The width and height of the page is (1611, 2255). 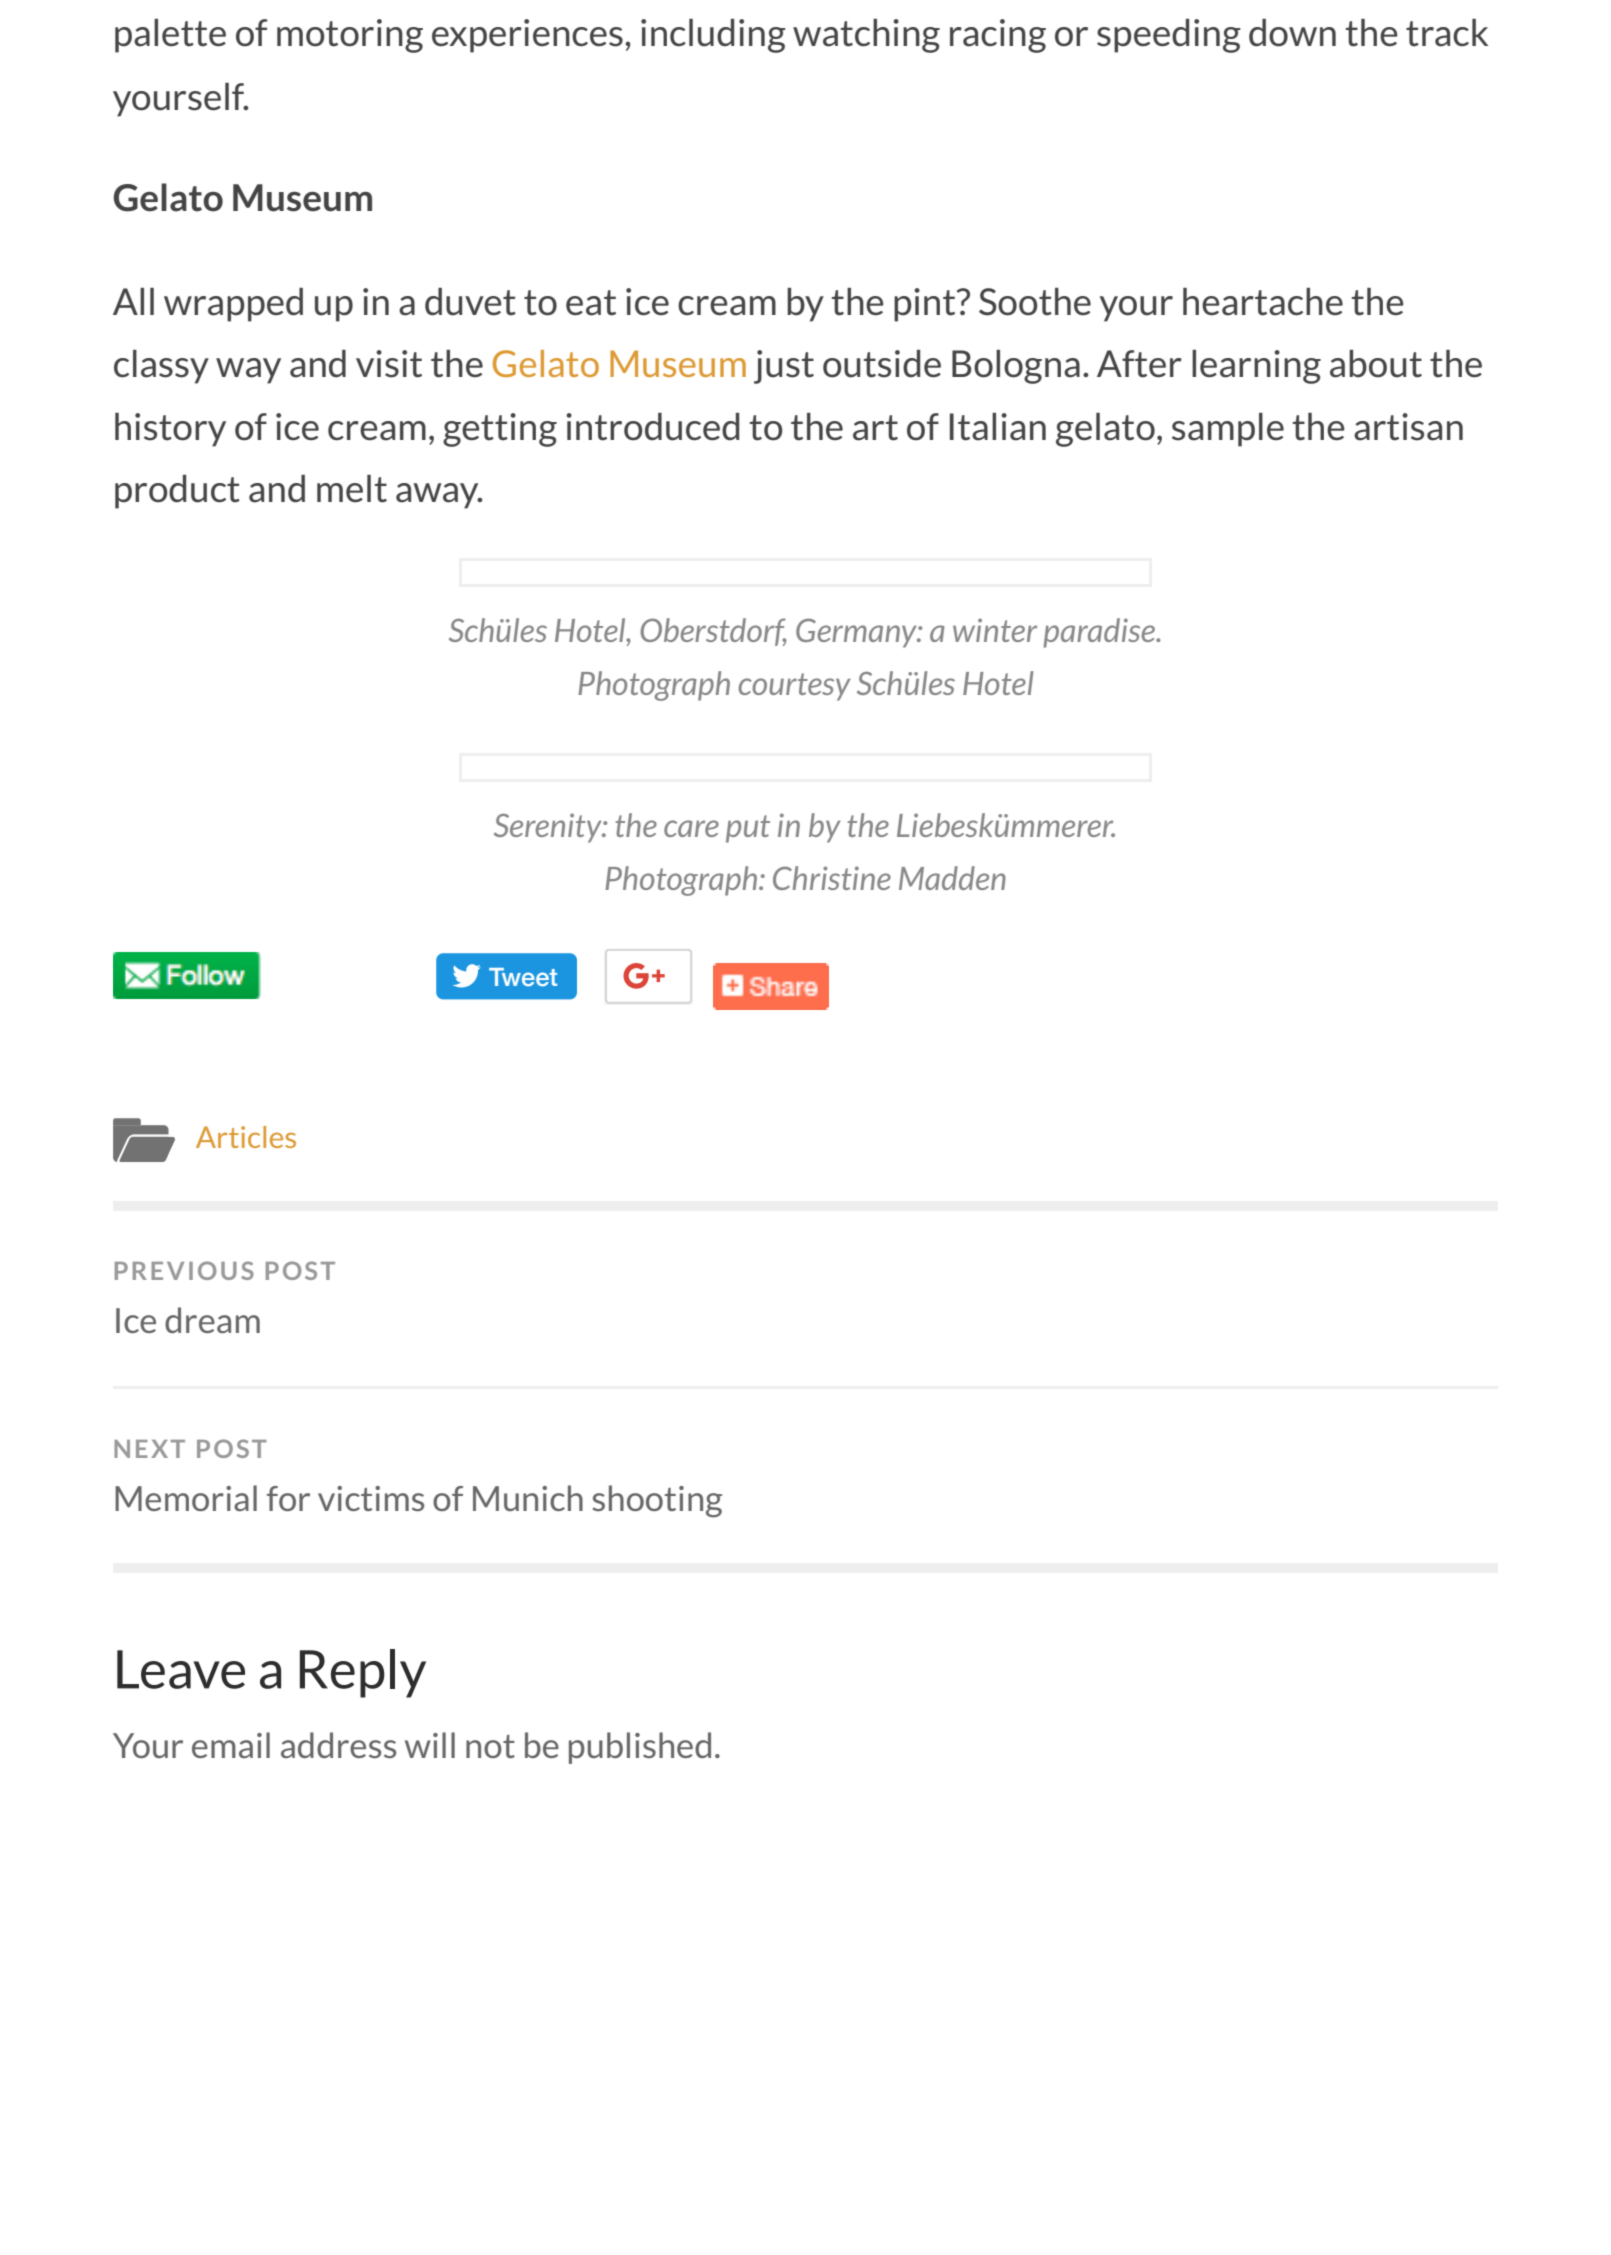 I want to click on watching, so click(x=866, y=36).
